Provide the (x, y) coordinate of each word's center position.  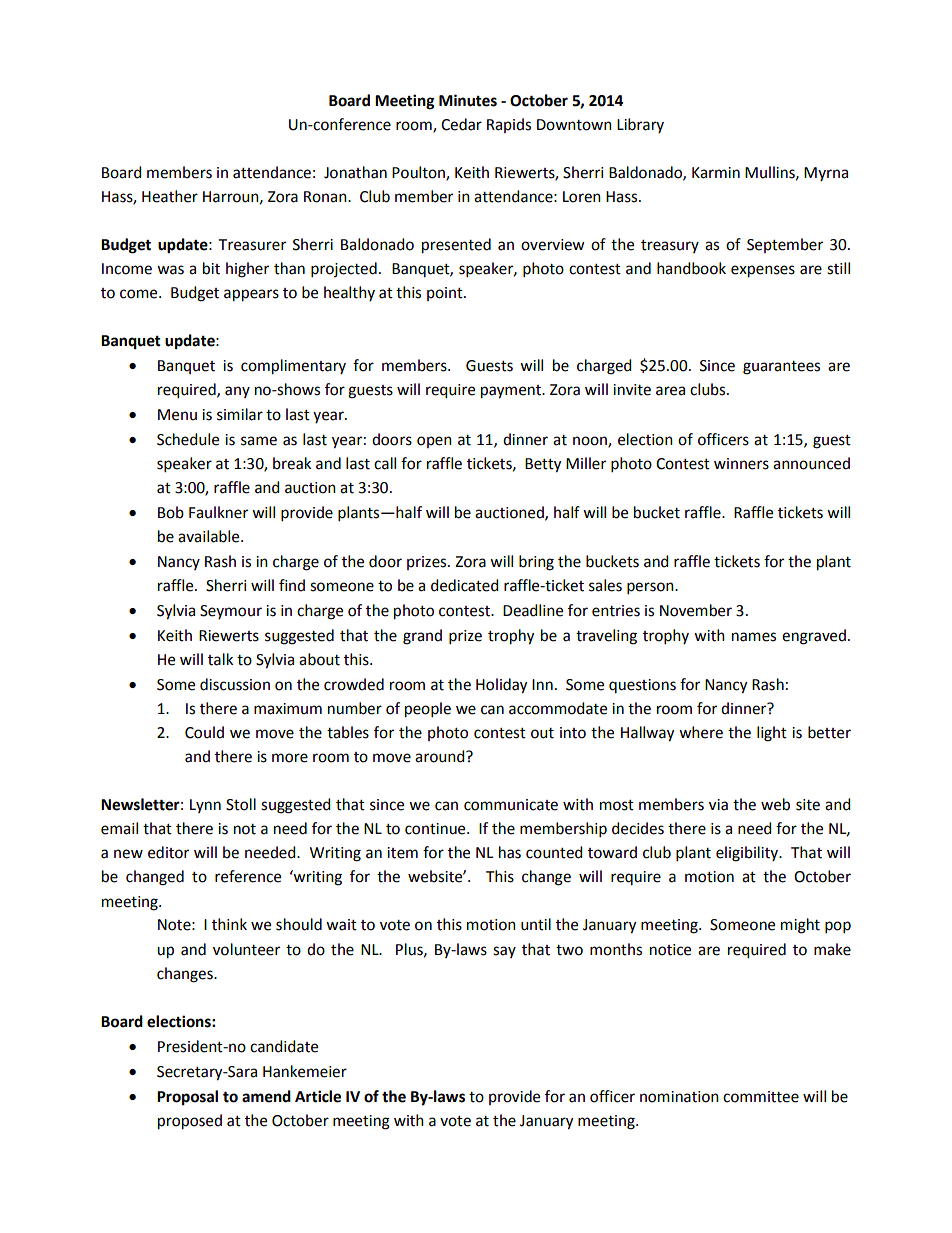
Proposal (187, 1098)
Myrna (826, 174)
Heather (170, 196)
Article (318, 1096)
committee (761, 1097)
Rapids (509, 125)
